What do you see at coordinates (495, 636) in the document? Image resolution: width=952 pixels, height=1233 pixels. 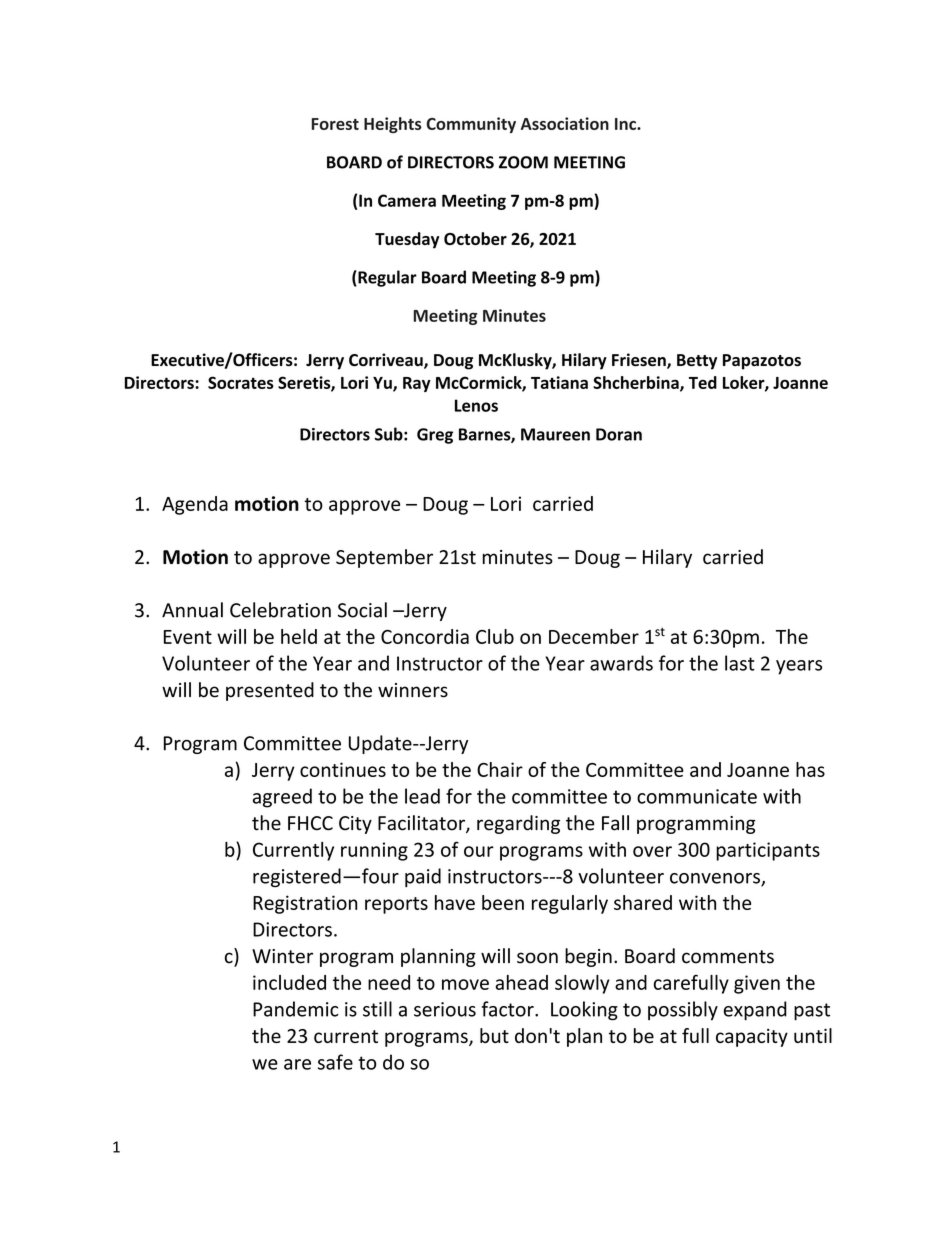 I see `Club` at bounding box center [495, 636].
